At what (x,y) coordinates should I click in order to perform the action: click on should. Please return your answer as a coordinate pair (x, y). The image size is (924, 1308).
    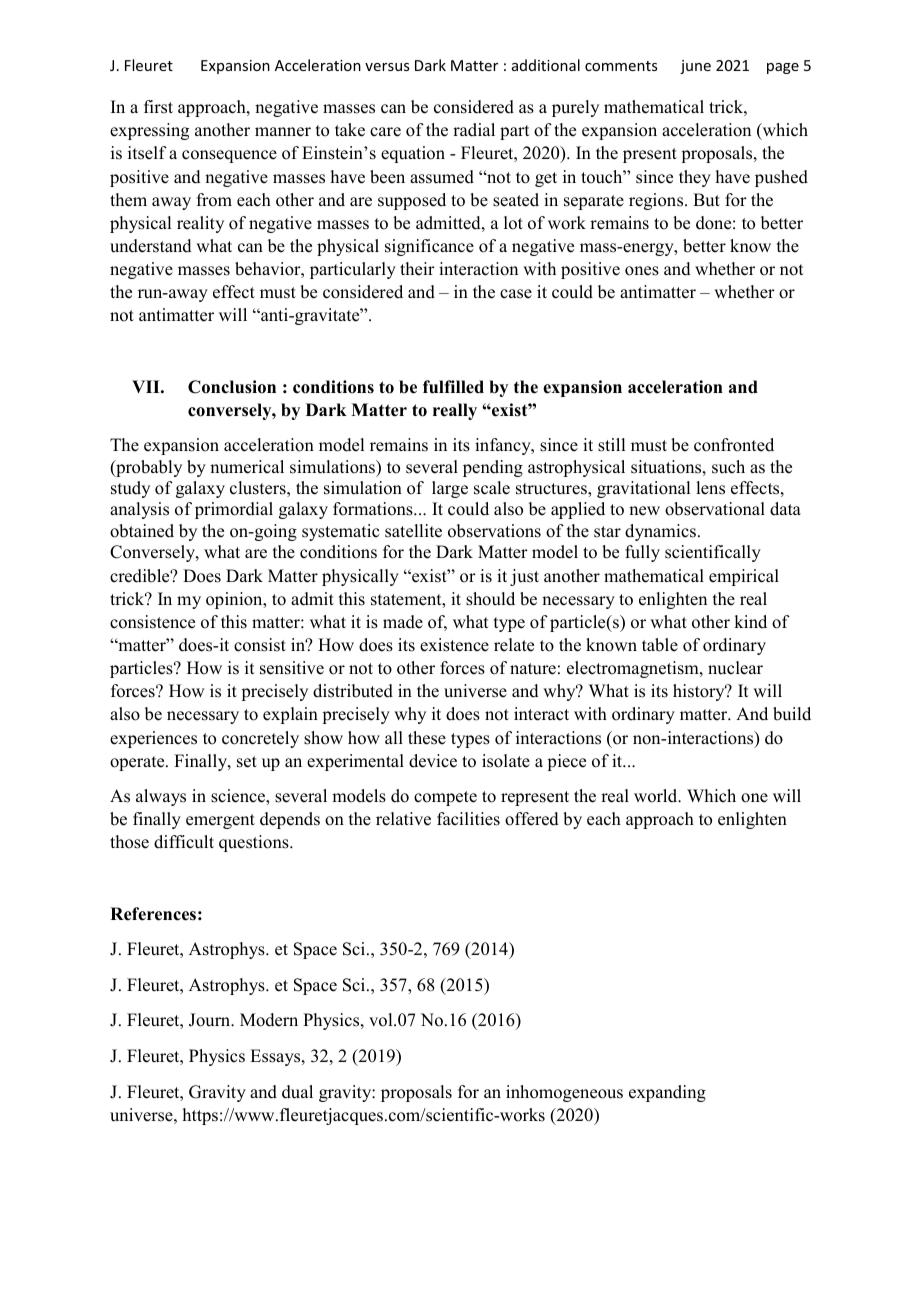
    Looking at the image, I should click on (490, 599).
